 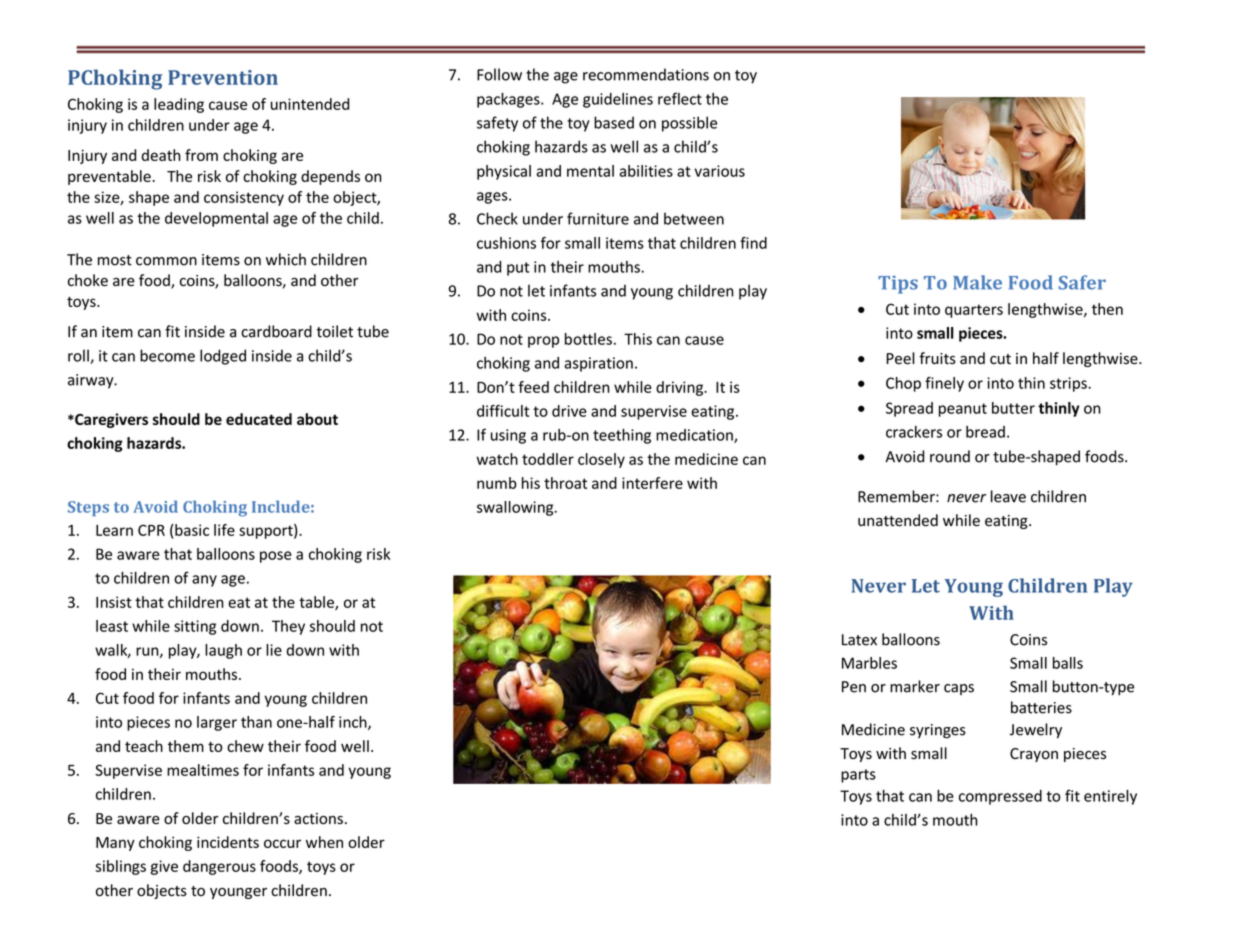 I want to click on laugh, so click(x=223, y=651).
